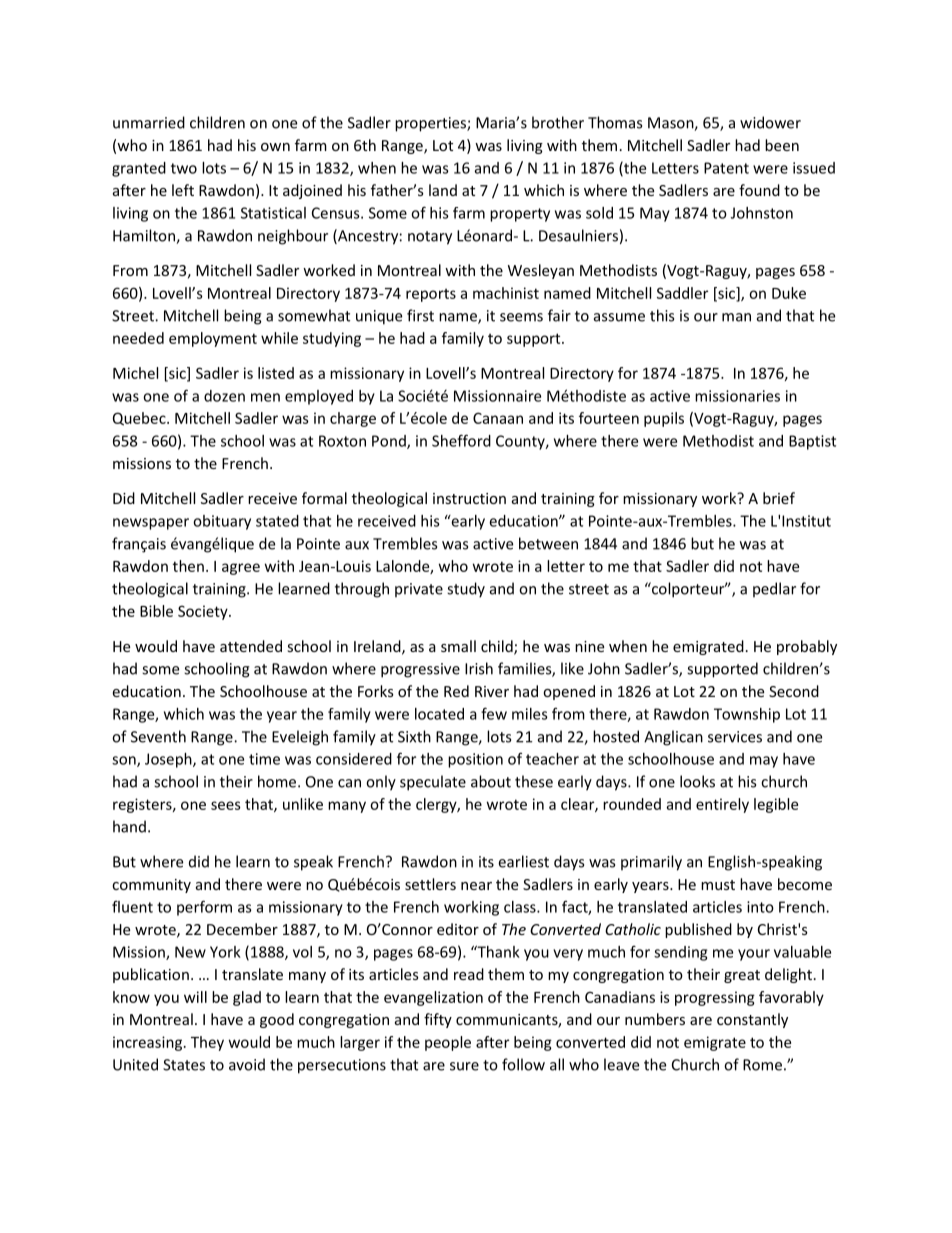  What do you see at coordinates (448, 1043) in the page?
I see `people` at bounding box center [448, 1043].
